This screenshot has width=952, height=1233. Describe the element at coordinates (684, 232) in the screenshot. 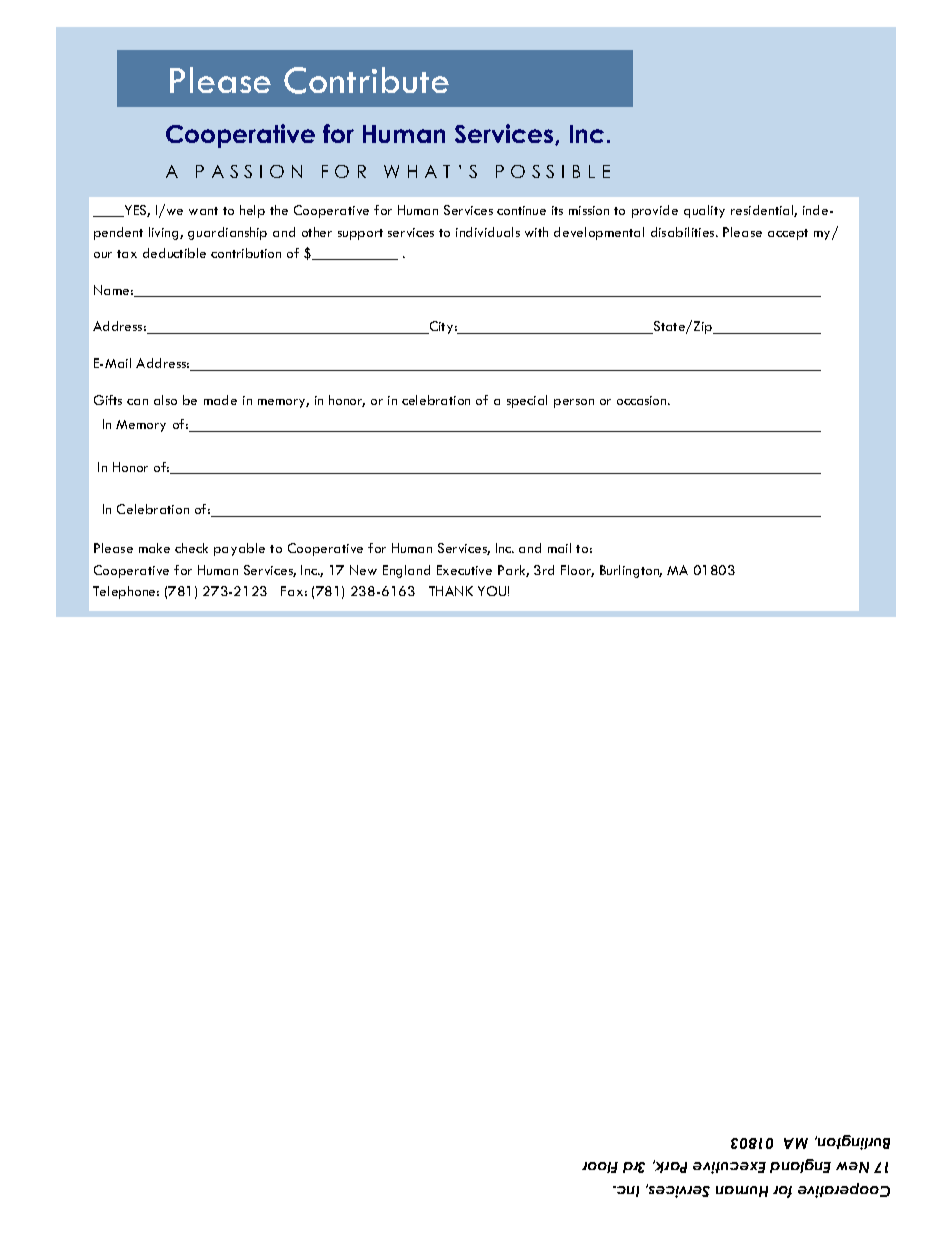

I see `disabilities` at that location.
